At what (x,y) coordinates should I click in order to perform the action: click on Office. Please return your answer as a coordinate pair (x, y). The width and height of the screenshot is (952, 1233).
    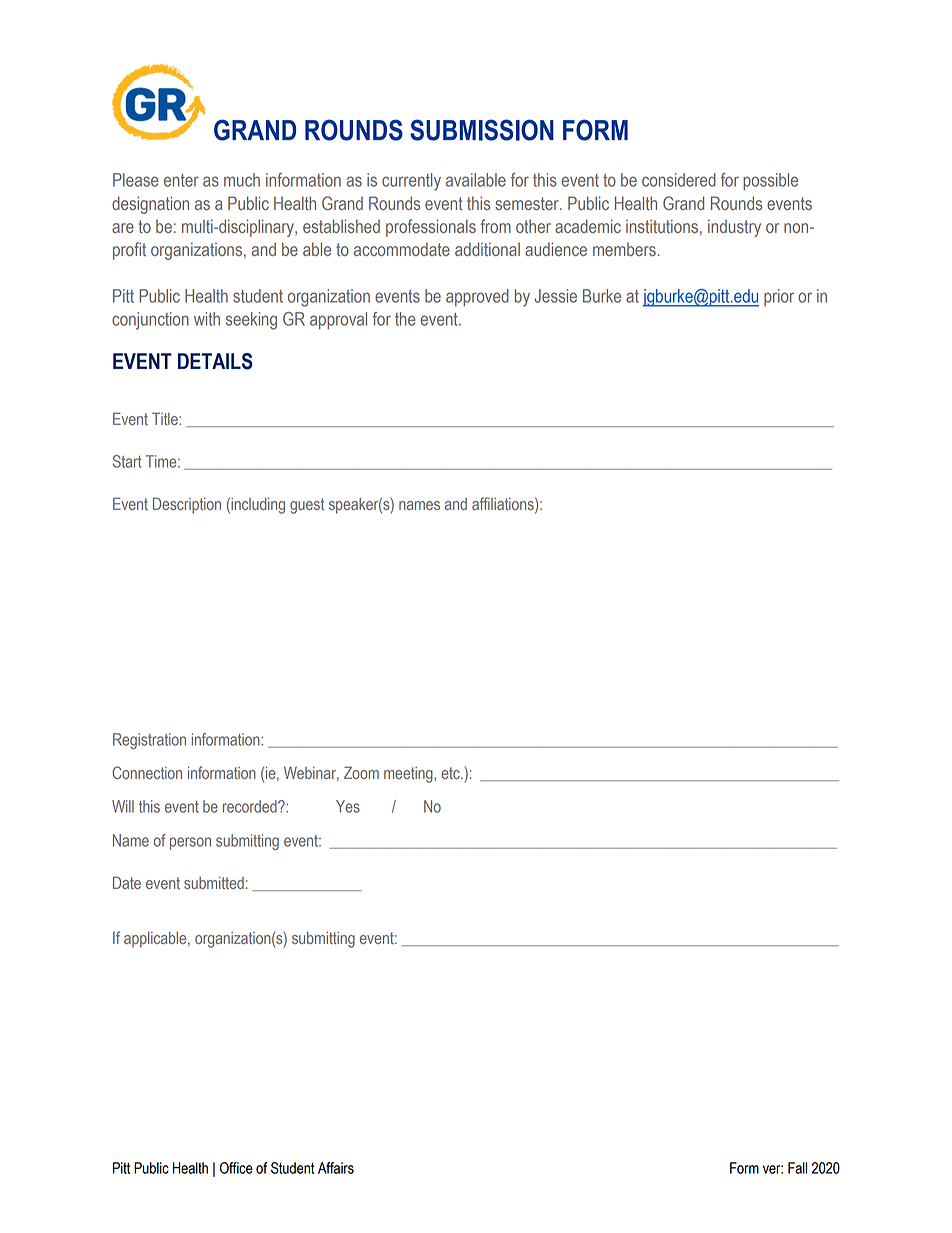
    Looking at the image, I should click on (236, 1168).
